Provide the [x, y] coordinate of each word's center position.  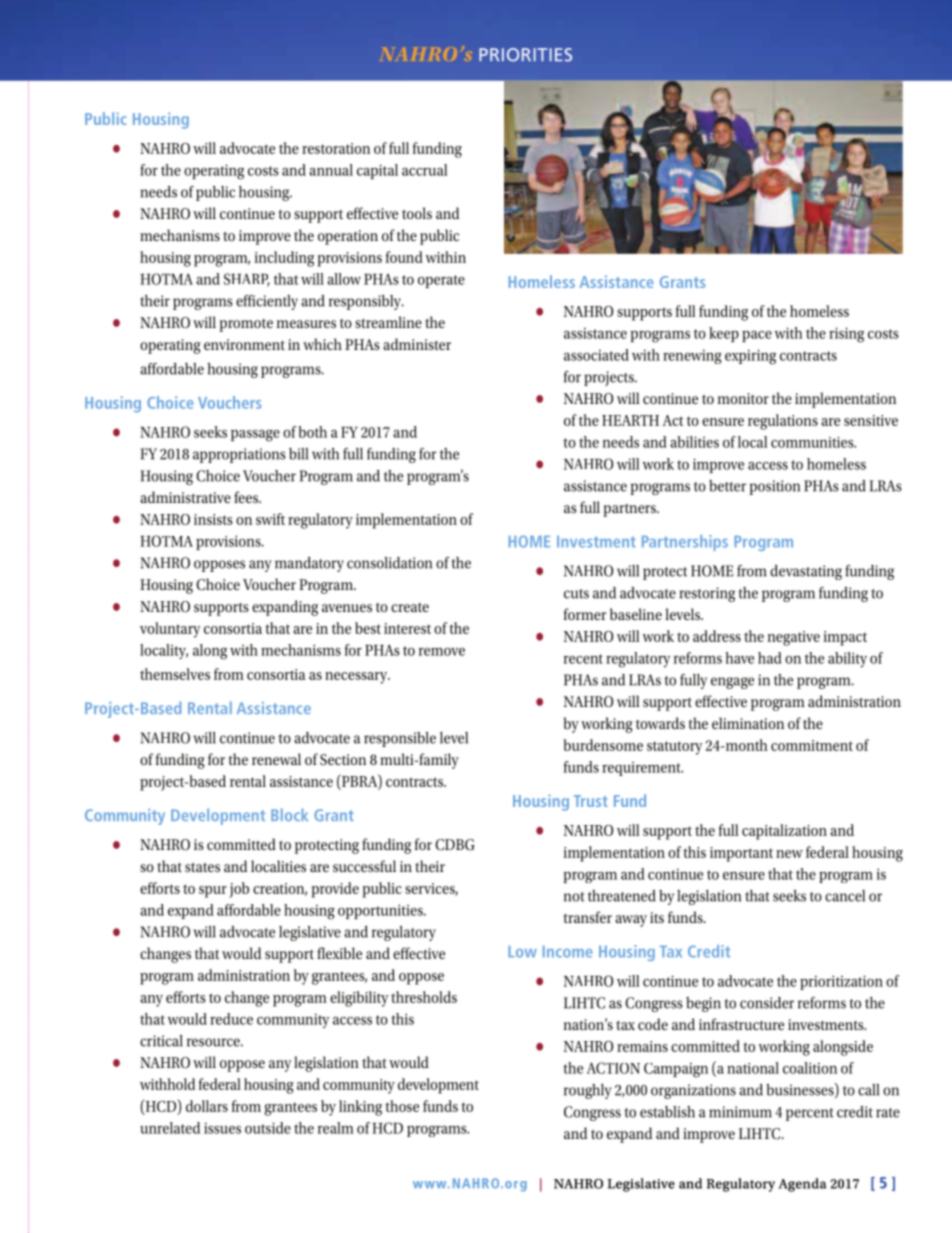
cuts [576, 594]
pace [757, 336]
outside [268, 1128]
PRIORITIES [525, 55]
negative [794, 638]
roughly [587, 1091]
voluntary [170, 630]
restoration [336, 148]
